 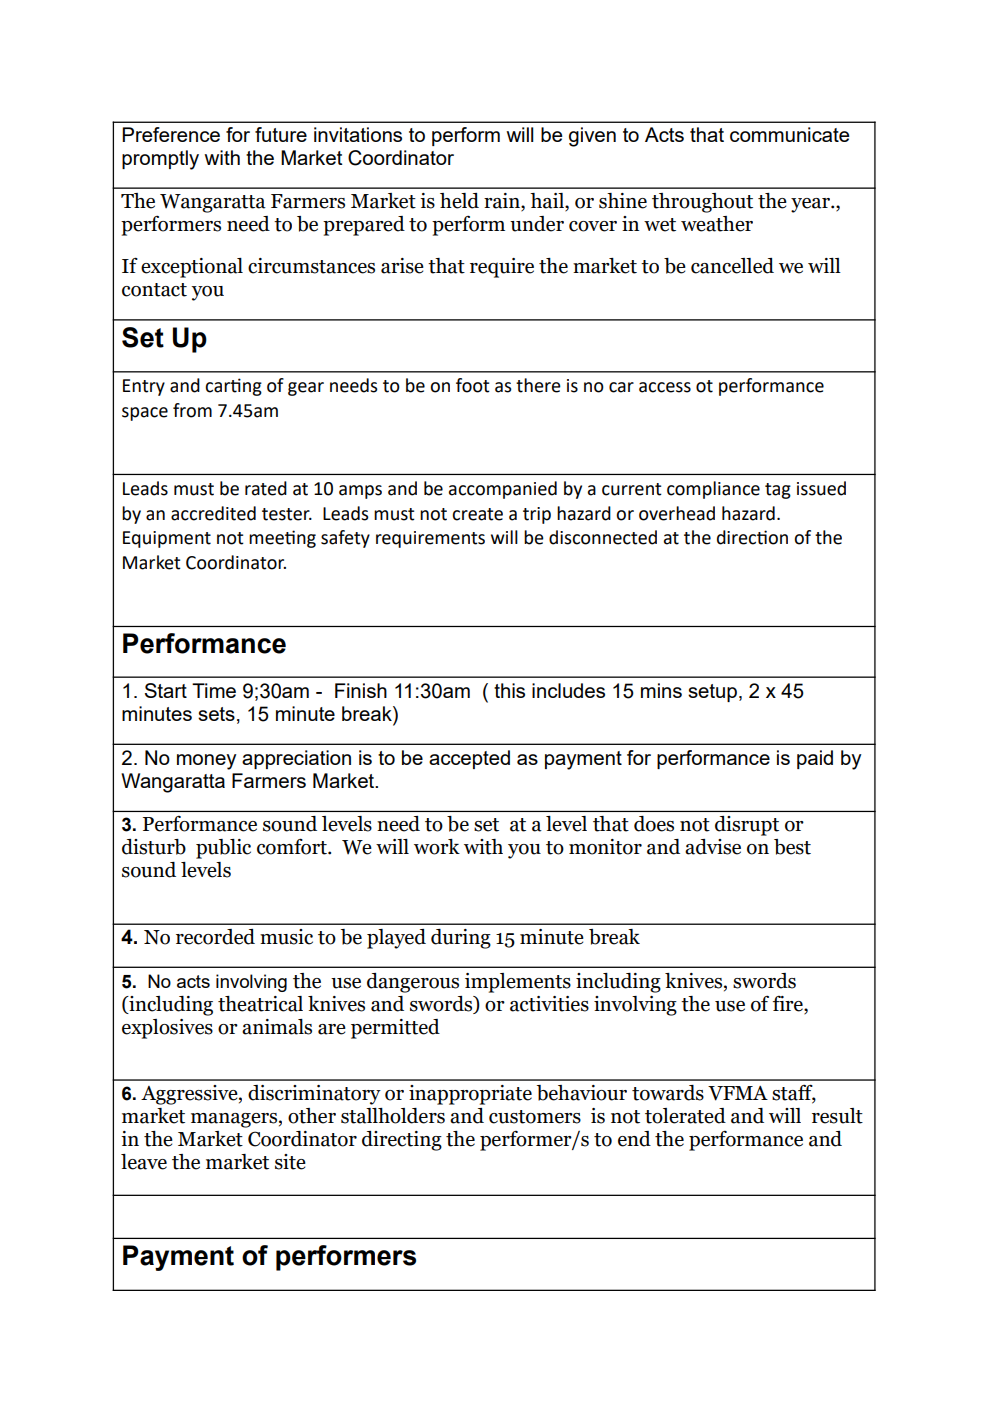 What do you see at coordinates (223, 849) in the image?
I see `public` at bounding box center [223, 849].
